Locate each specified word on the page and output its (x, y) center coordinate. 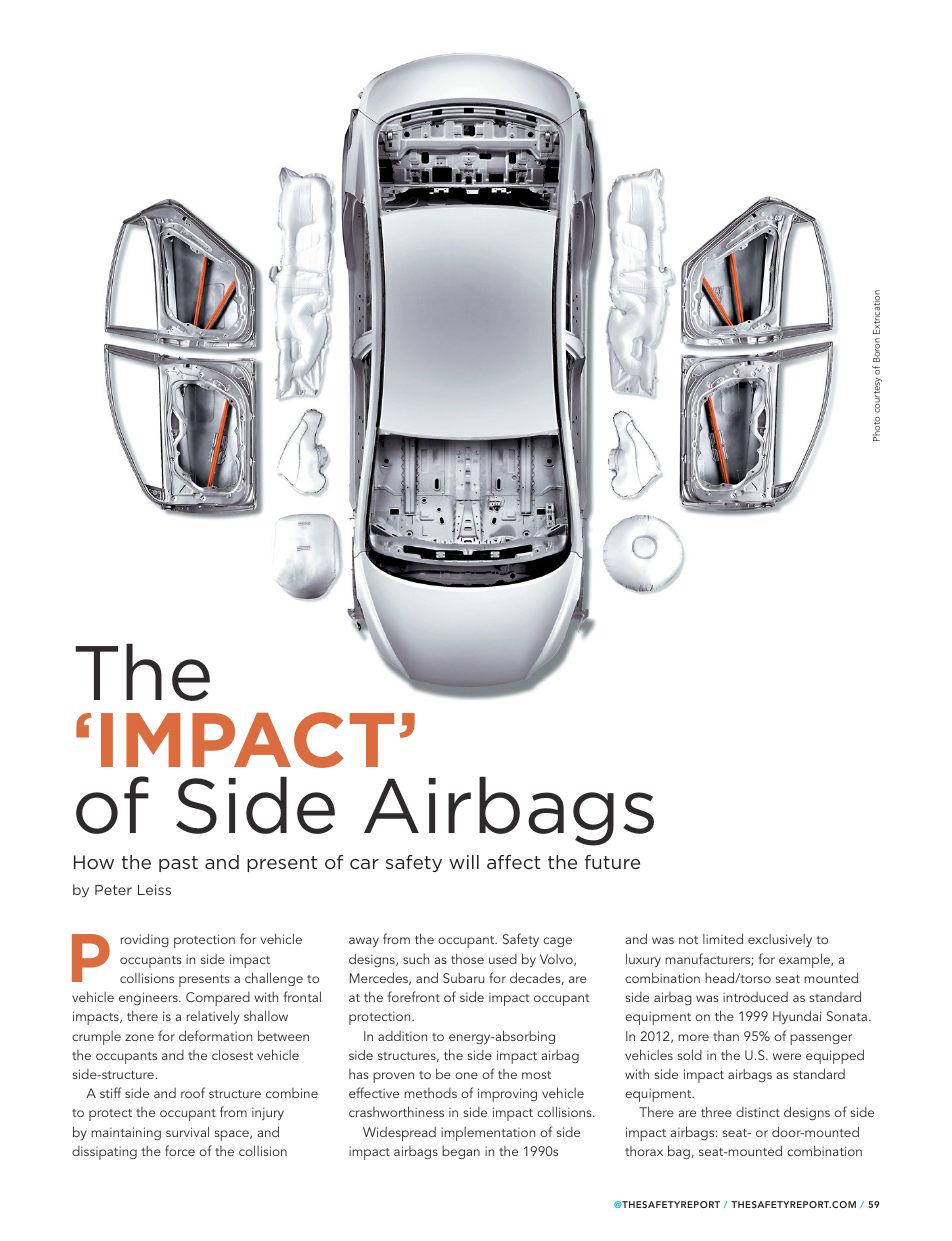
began (461, 1152)
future (612, 862)
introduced (755, 997)
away (364, 942)
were (787, 1056)
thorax (644, 1151)
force (180, 1150)
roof (193, 1092)
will (464, 862)
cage (557, 942)
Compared (218, 999)
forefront (413, 996)
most (536, 1075)
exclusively (780, 940)
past (178, 864)
